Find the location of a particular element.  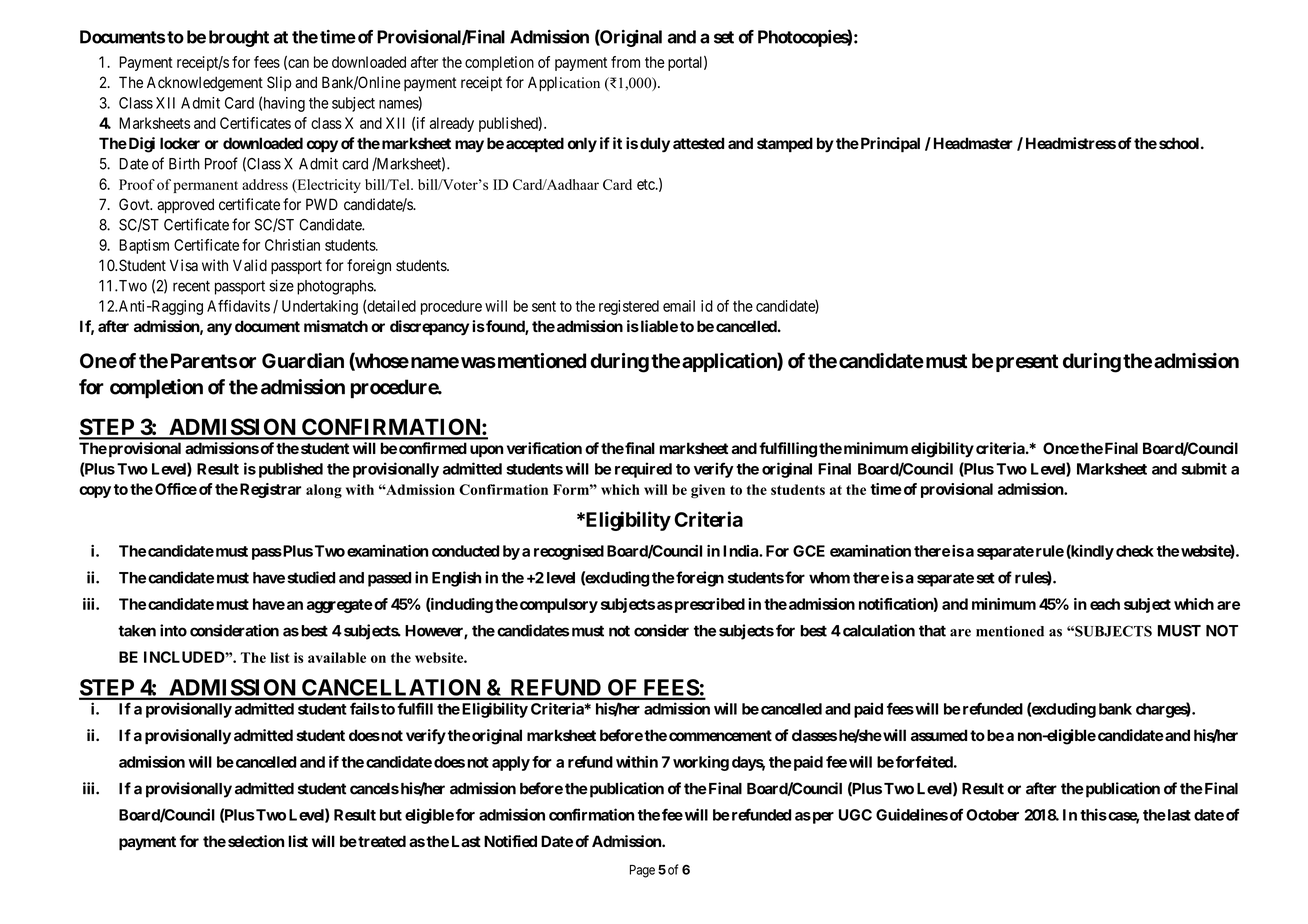

Registrar is located at coordinates (270, 490).
